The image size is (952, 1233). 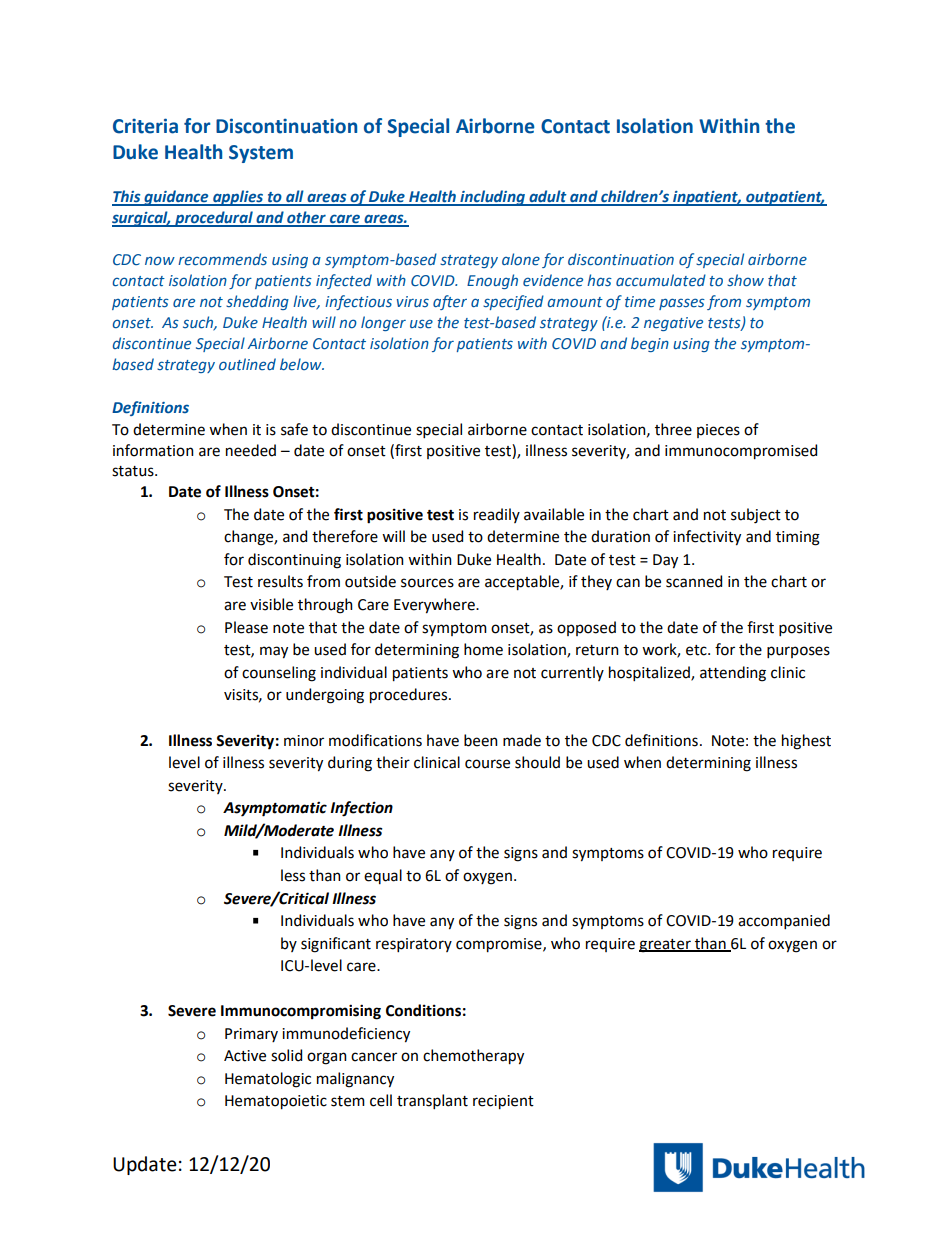 What do you see at coordinates (718, 431) in the screenshot?
I see `pieces` at bounding box center [718, 431].
